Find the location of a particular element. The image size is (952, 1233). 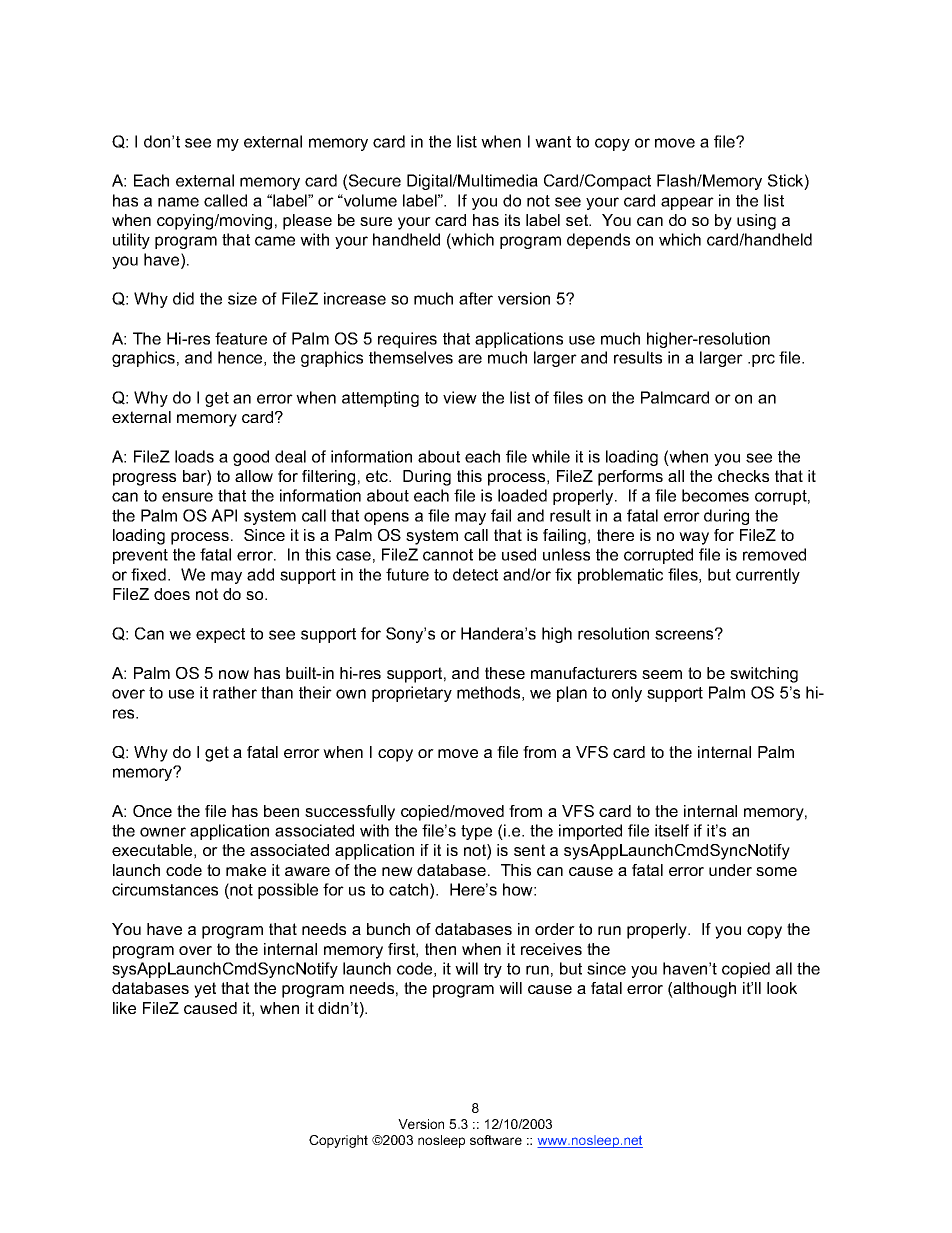

new is located at coordinates (397, 871).
